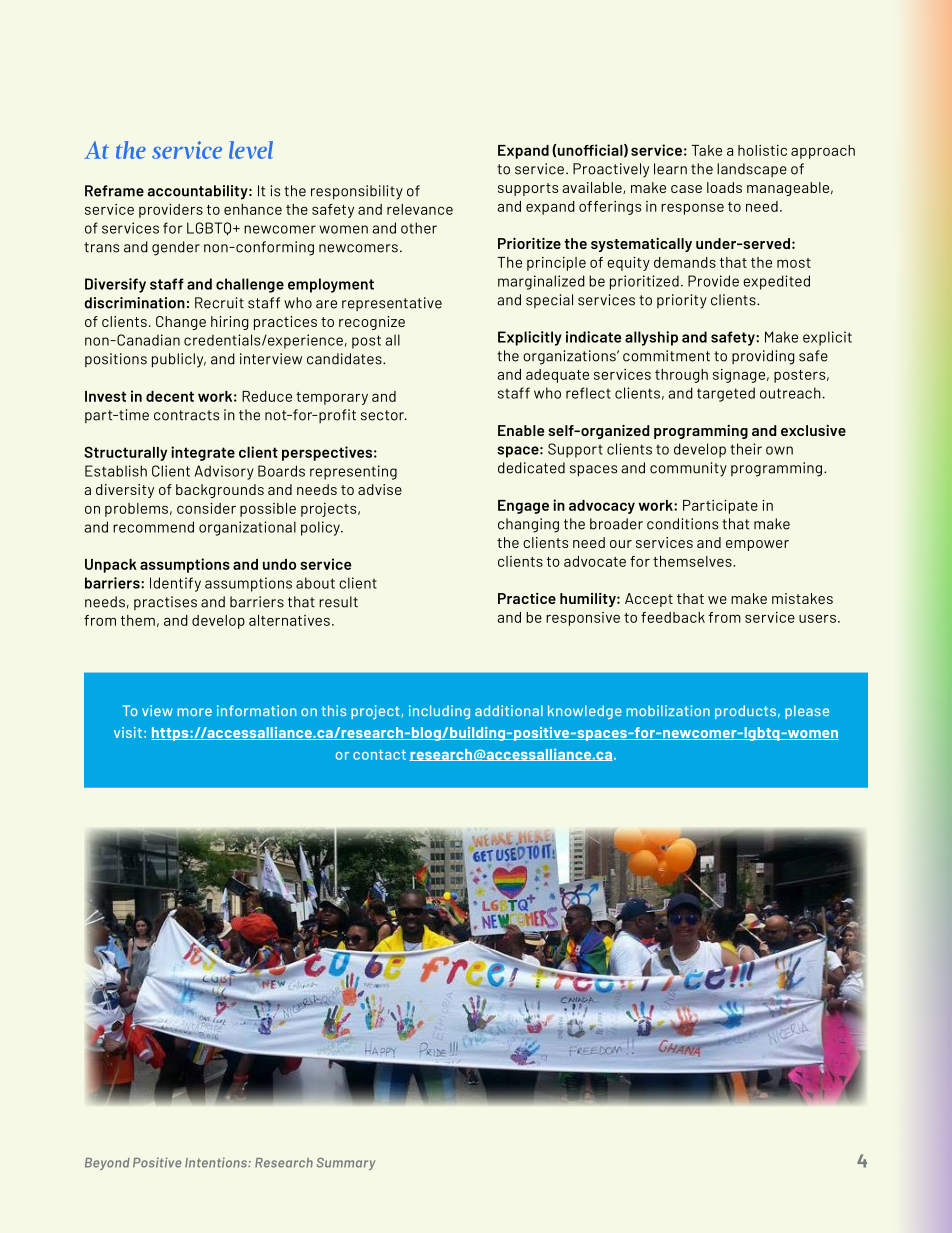  Describe the element at coordinates (439, 712) in the screenshot. I see `including` at that location.
